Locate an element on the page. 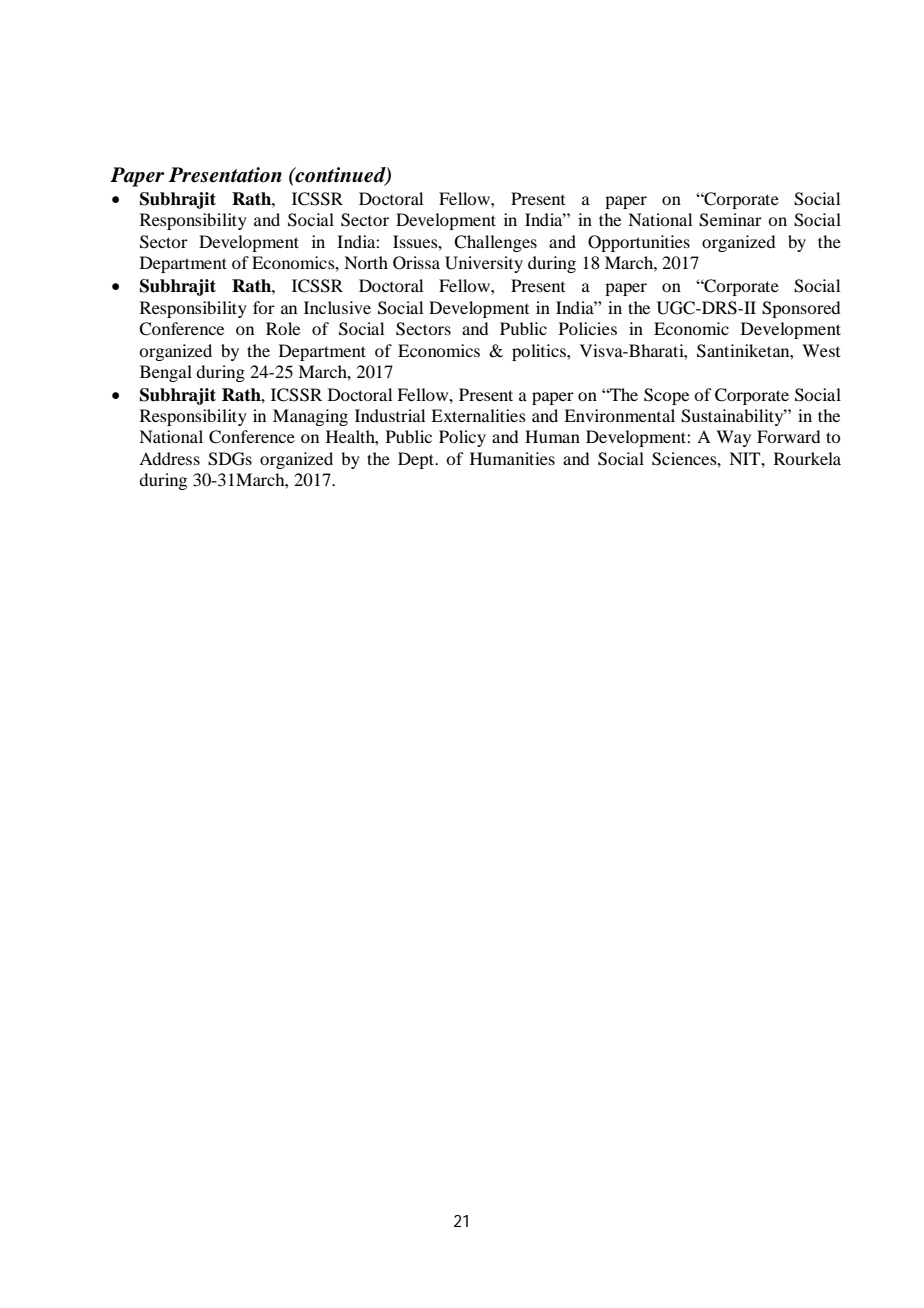  Seminar is located at coordinates (730, 220).
